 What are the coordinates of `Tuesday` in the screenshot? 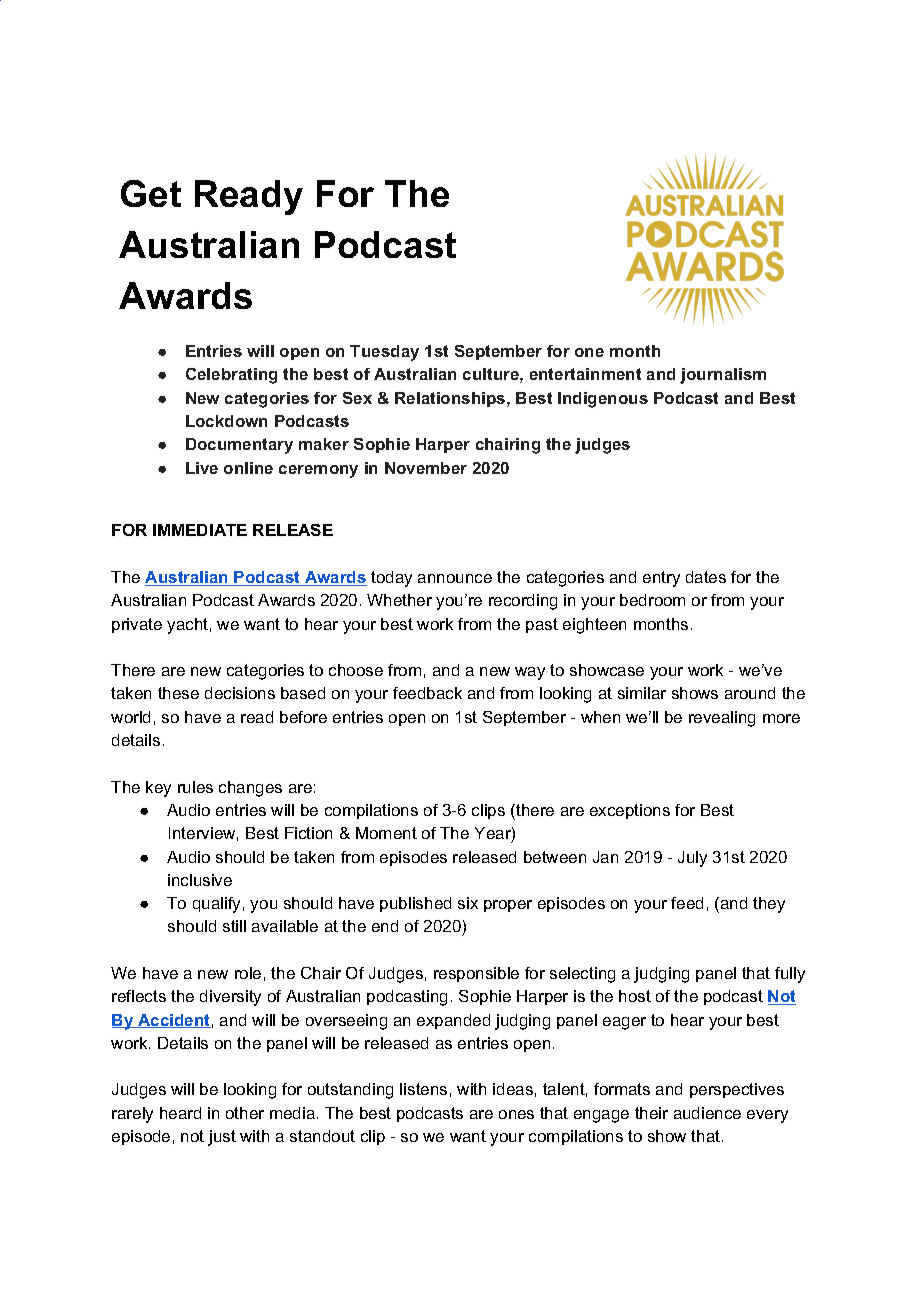 It's located at (384, 353).
